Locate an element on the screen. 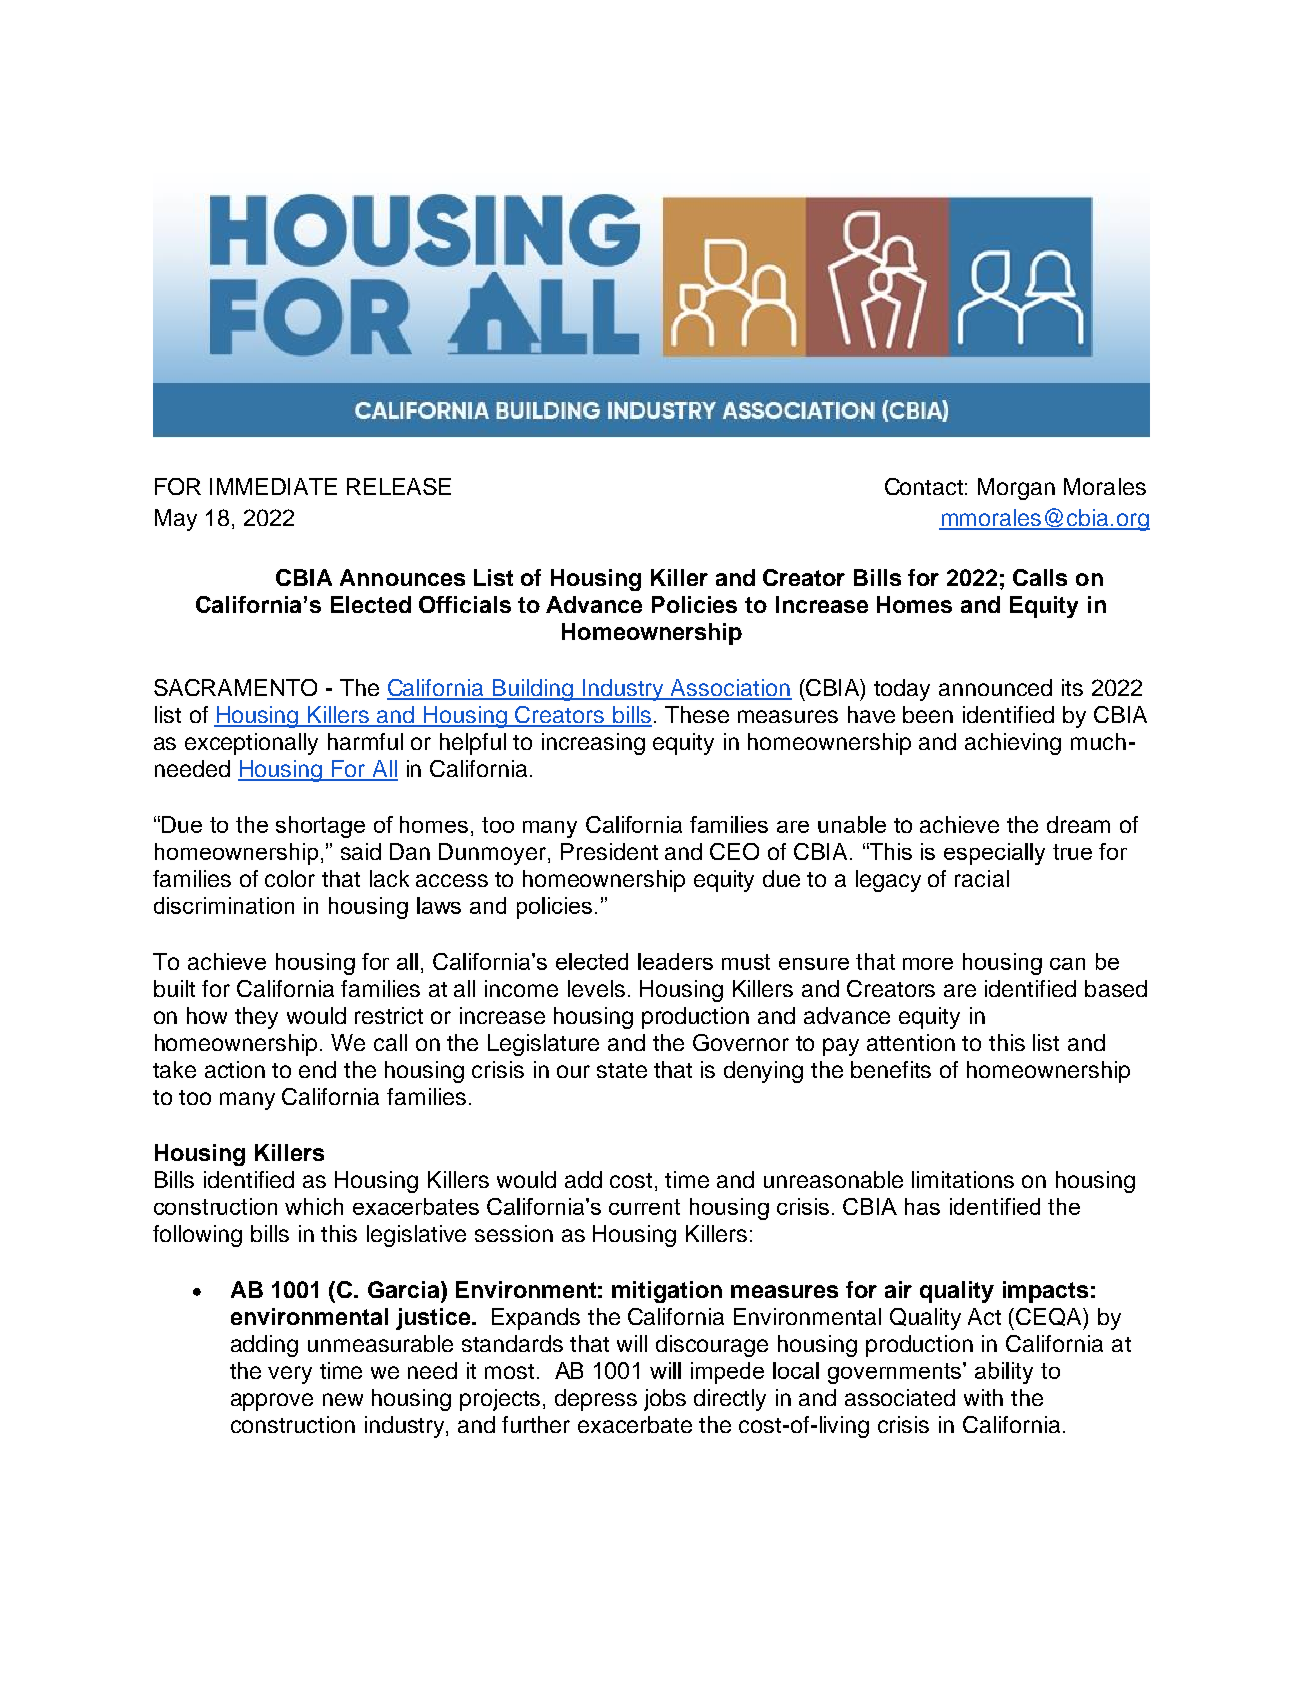 This screenshot has height=1686, width=1303. benefits is located at coordinates (891, 1069).
